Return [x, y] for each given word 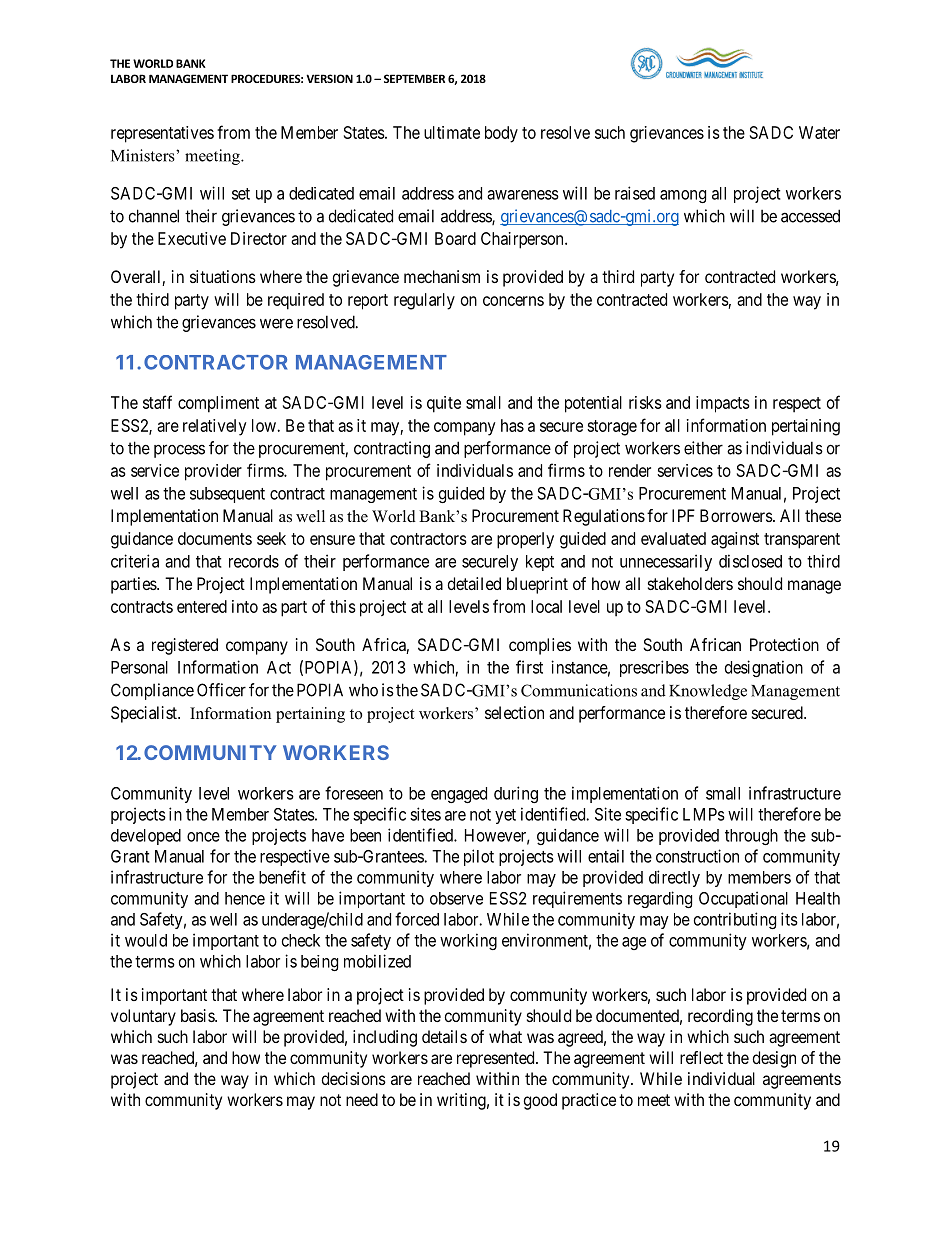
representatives [162, 134]
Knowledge [708, 692]
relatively [215, 427]
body [501, 134]
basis [198, 1015]
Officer [221, 690]
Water [819, 132]
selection [514, 712]
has [512, 425]
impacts [723, 404]
